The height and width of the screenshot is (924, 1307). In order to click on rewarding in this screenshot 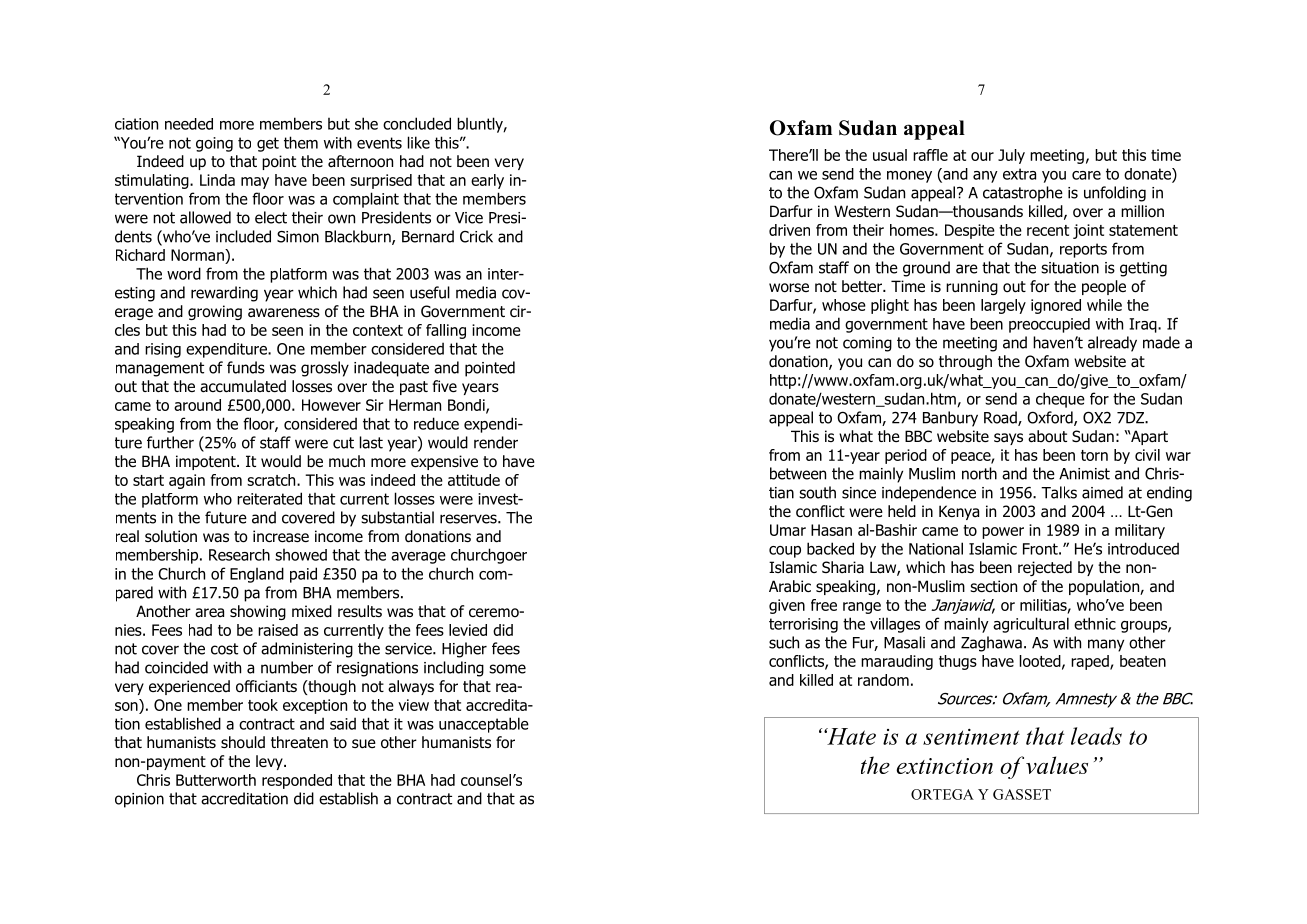, I will do `click(224, 294)`.
